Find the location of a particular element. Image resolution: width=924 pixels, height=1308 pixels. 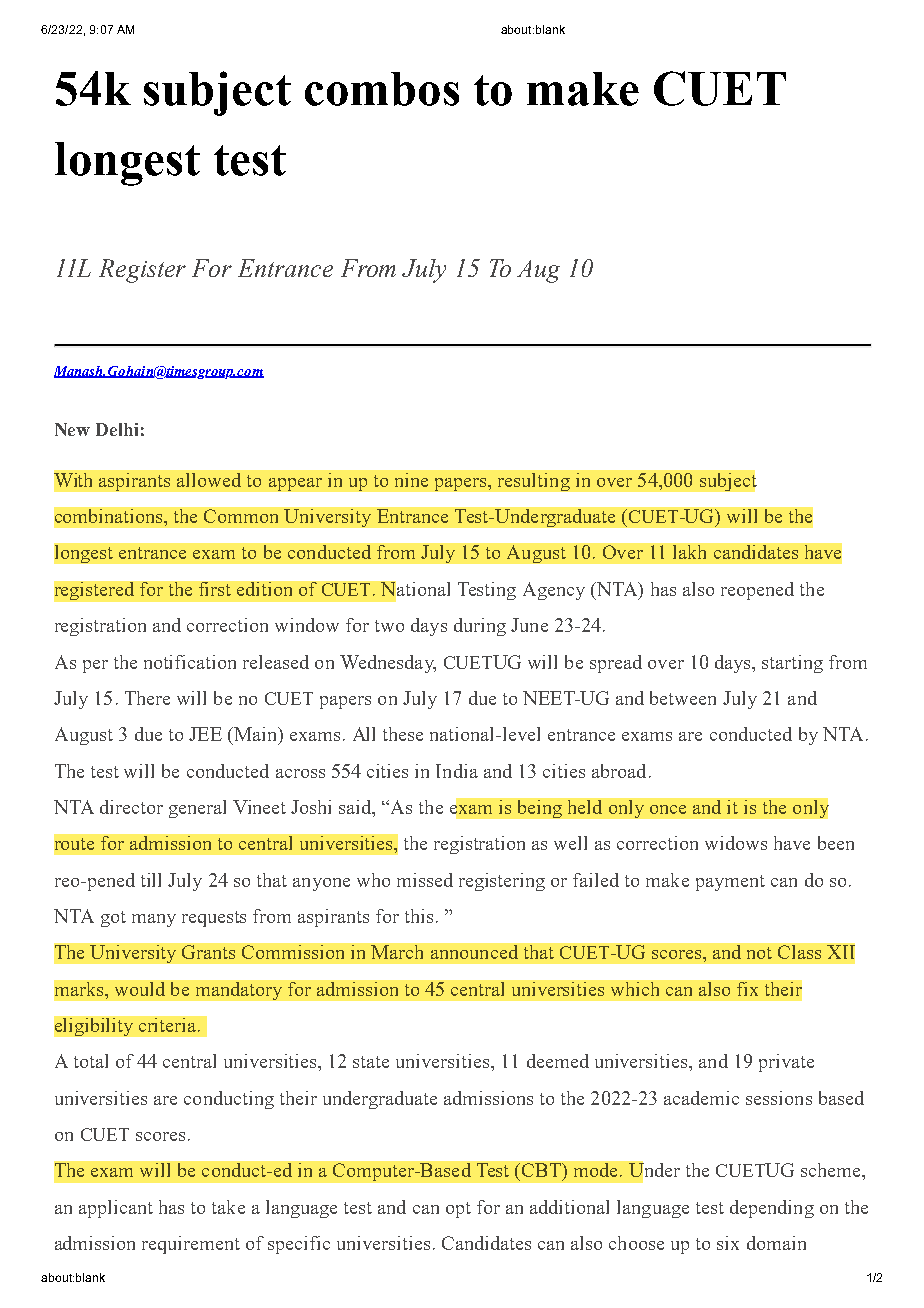

combos is located at coordinates (382, 89).
